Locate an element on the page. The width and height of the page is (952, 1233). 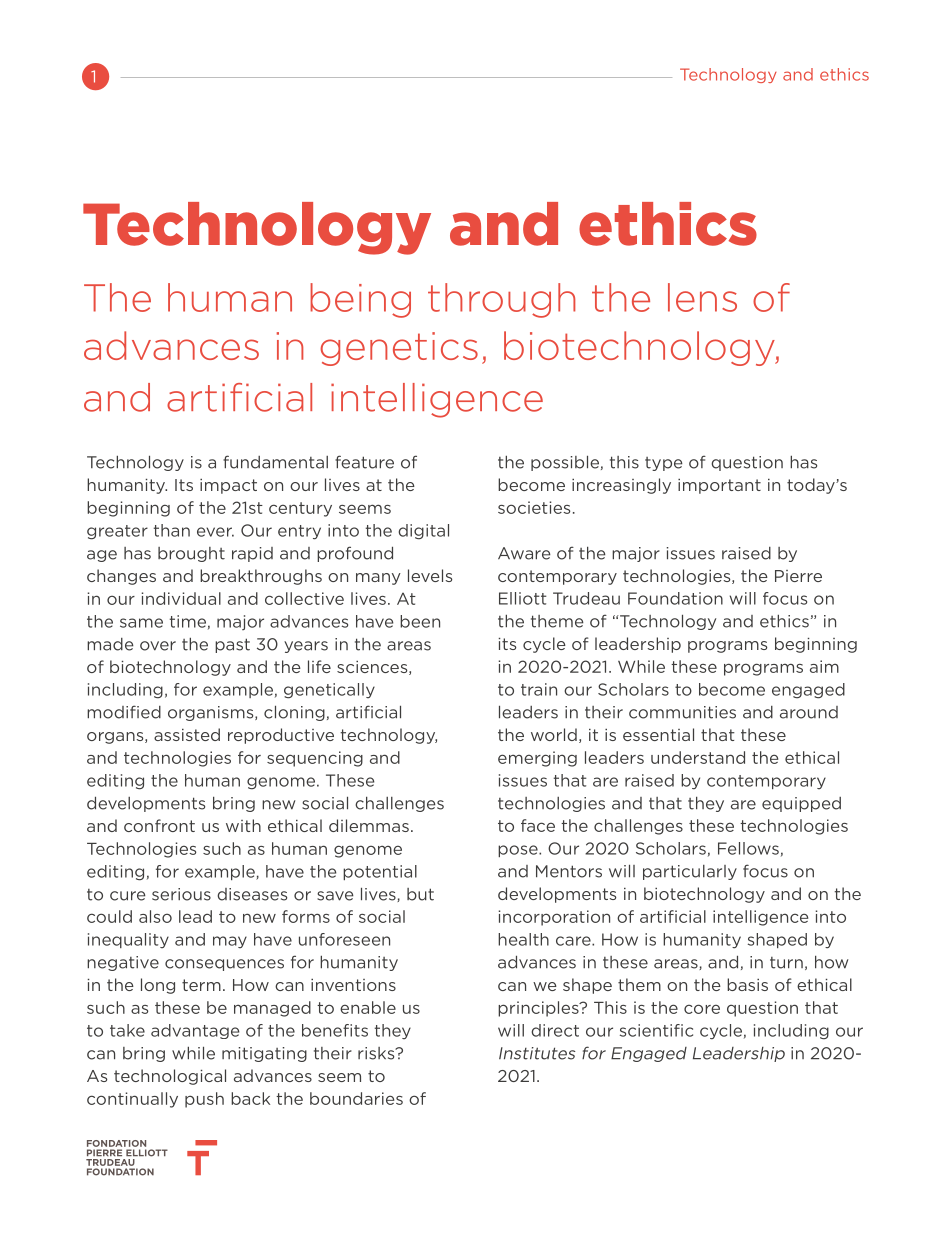
scientific is located at coordinates (656, 1030).
